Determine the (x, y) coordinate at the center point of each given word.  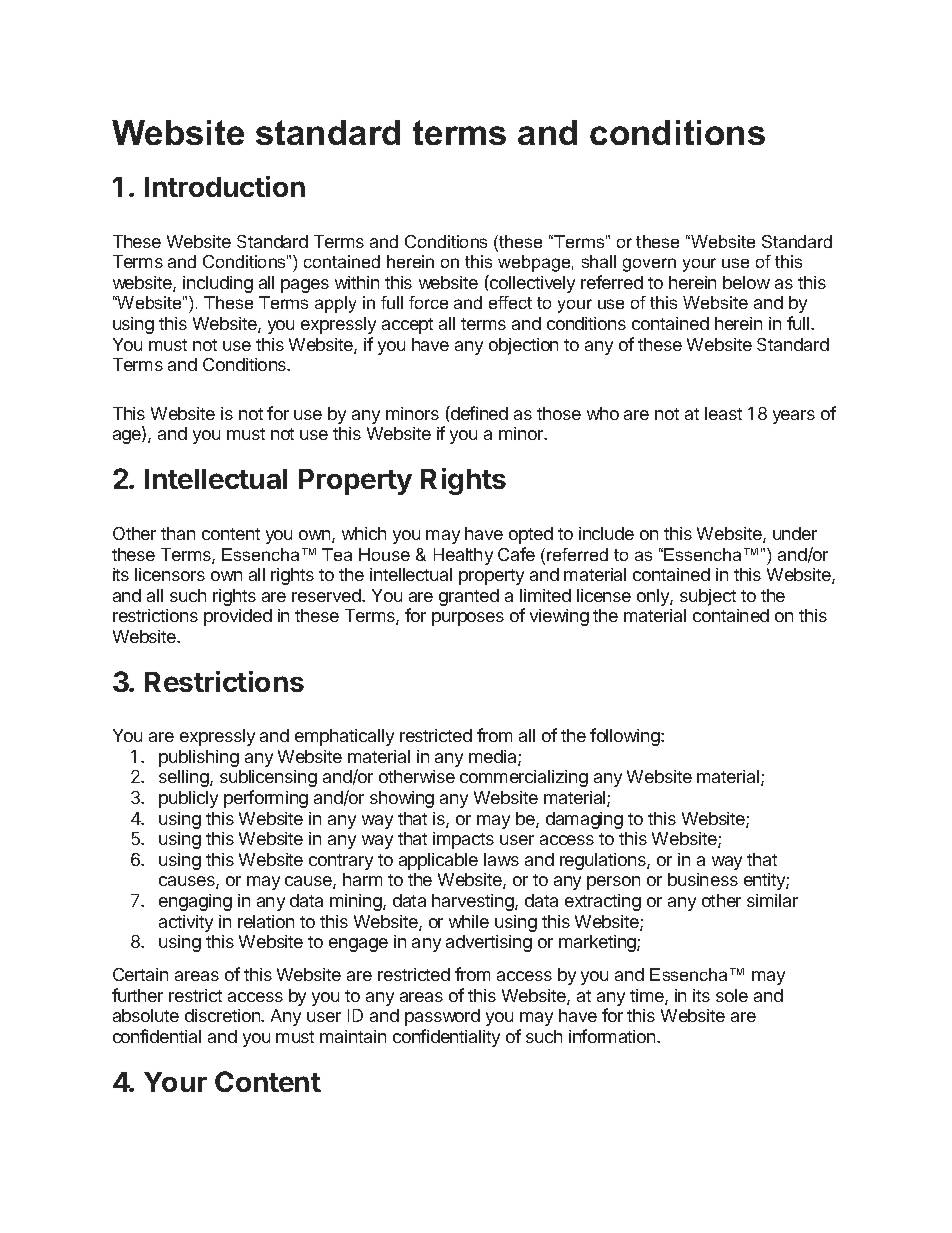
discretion (223, 1015)
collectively (531, 284)
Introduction (225, 186)
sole (732, 995)
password (442, 1017)
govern (649, 265)
